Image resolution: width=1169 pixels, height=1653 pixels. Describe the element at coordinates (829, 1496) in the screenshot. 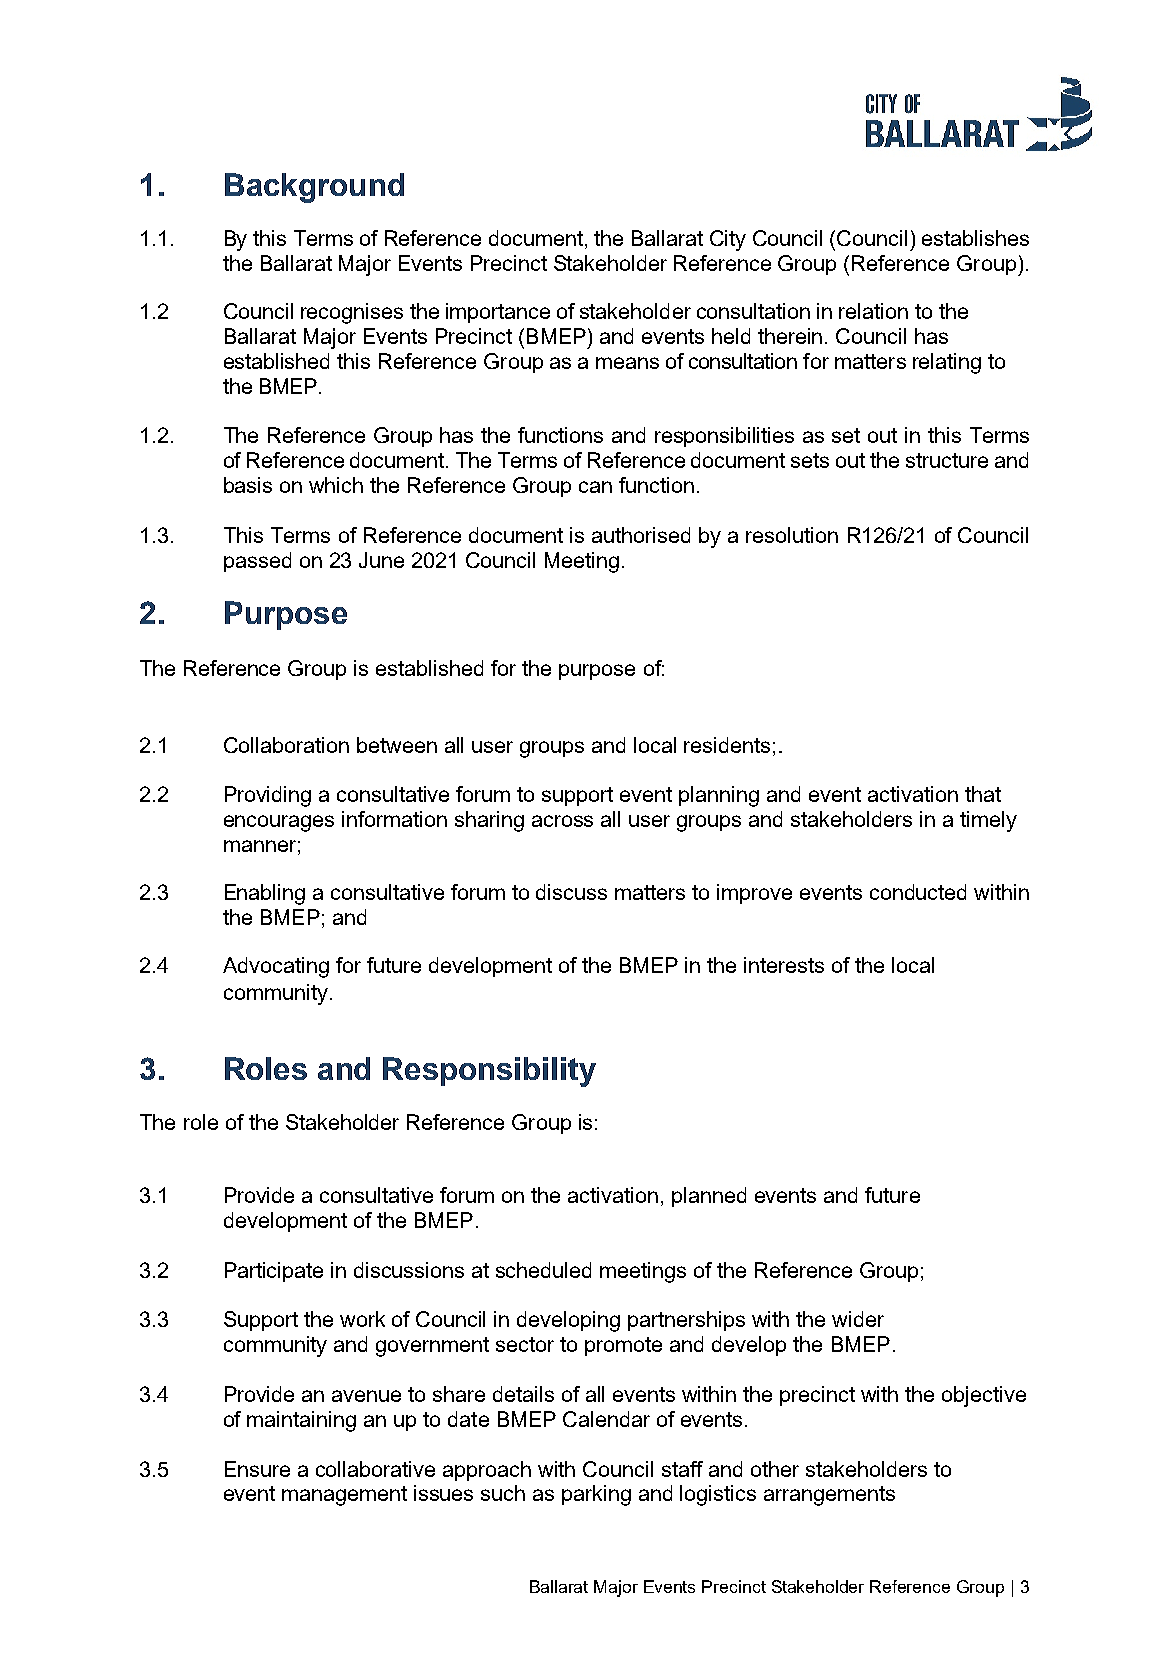

I see `arrangements` at that location.
